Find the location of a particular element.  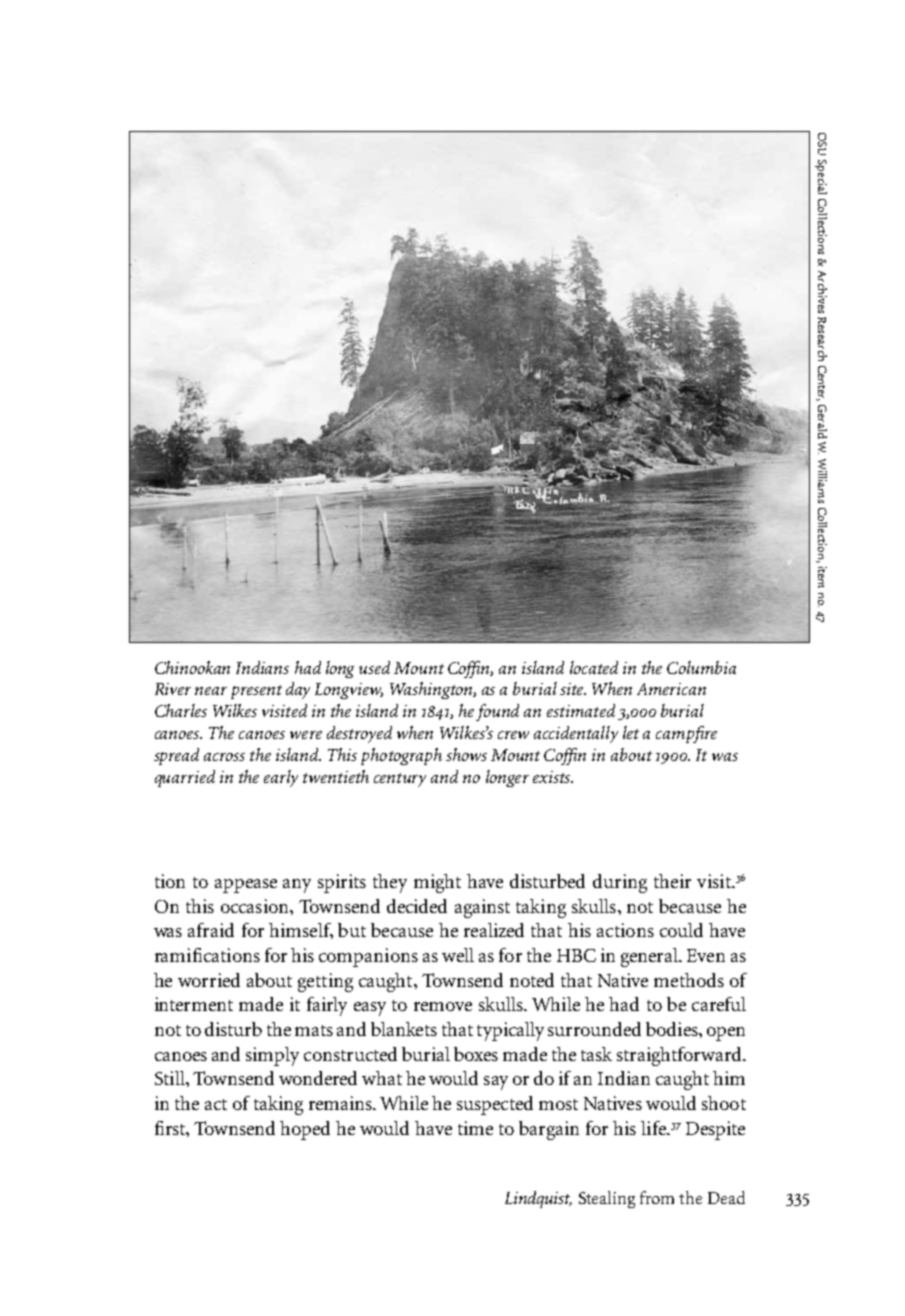

found is located at coordinates (497, 712).
